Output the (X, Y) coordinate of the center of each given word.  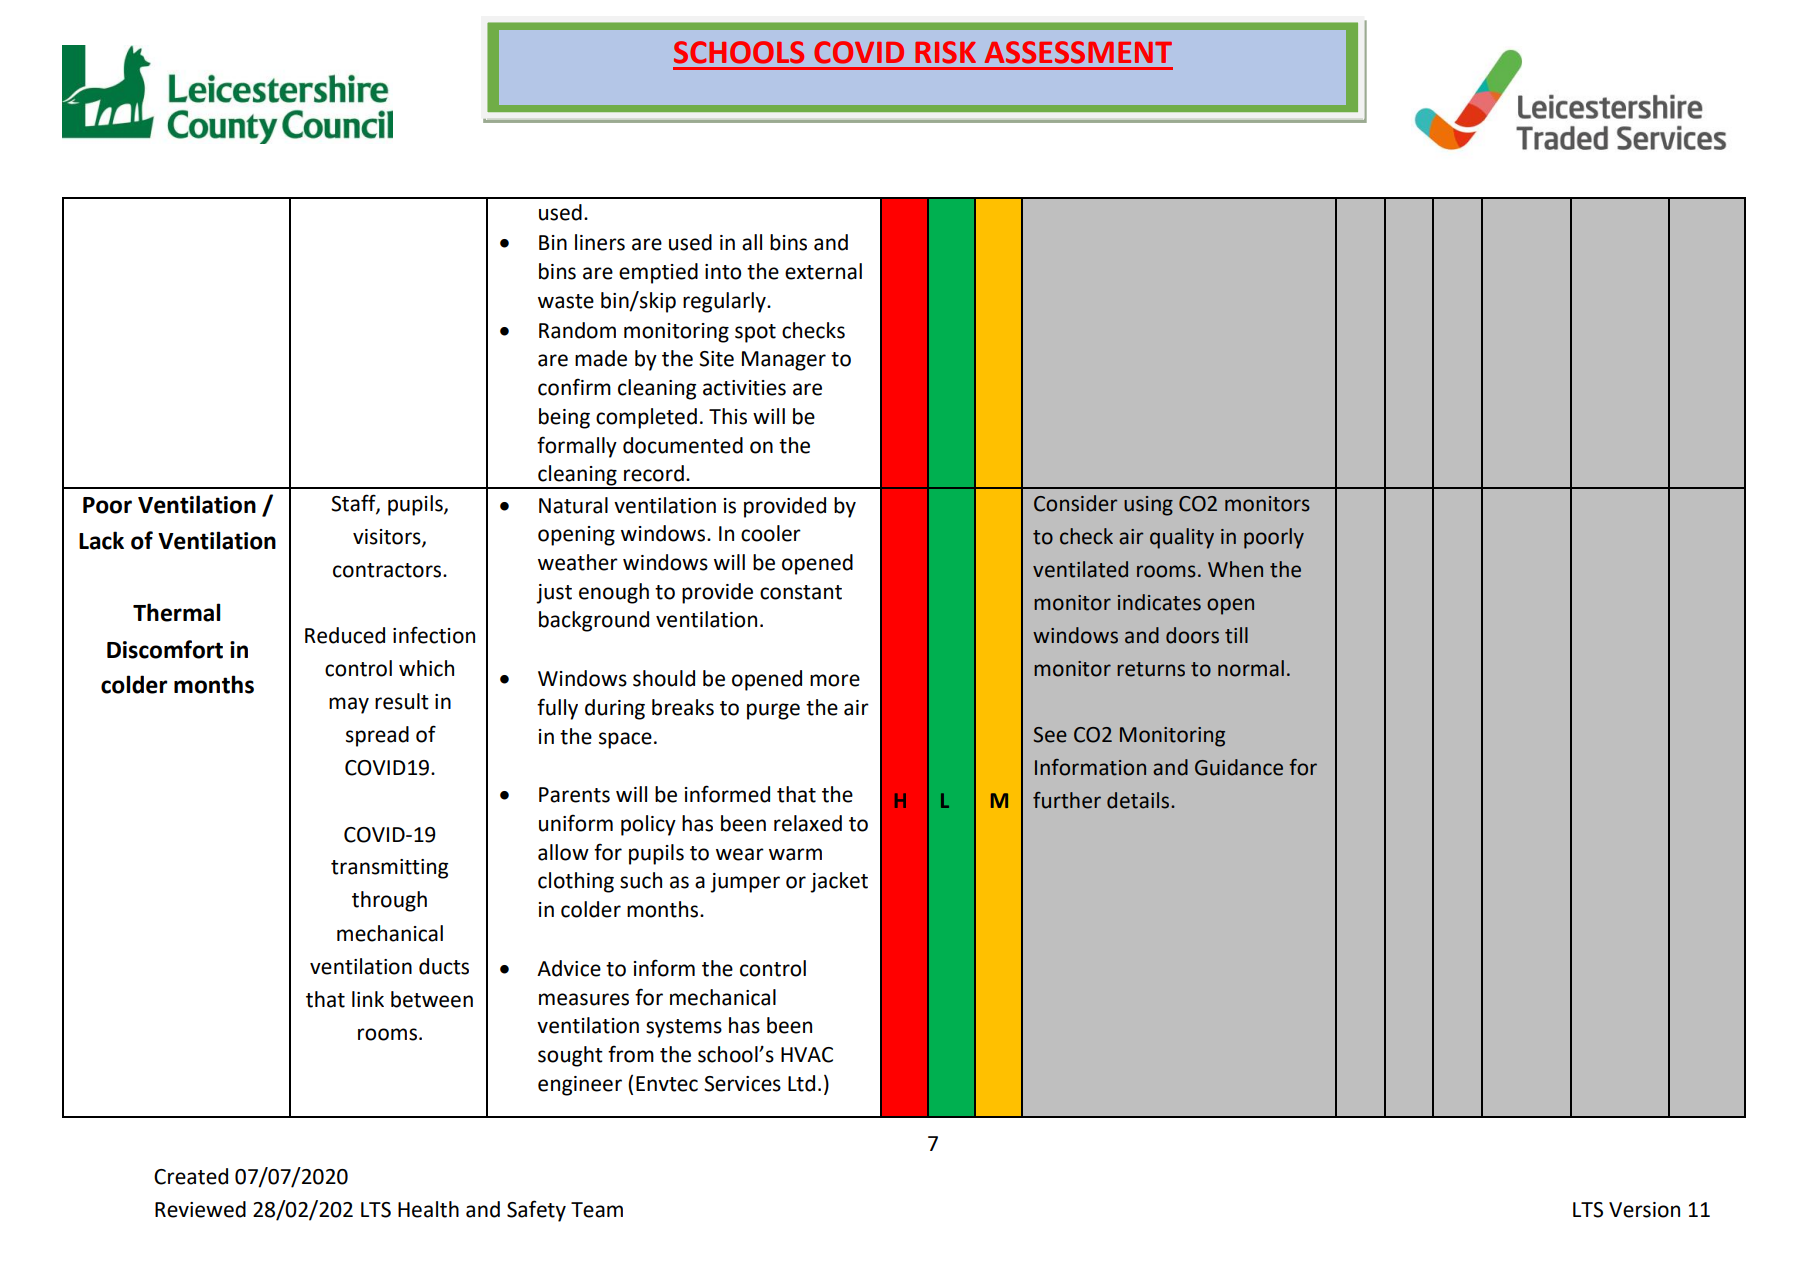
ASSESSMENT (1078, 52)
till (1236, 635)
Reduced (345, 635)
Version (1644, 1210)
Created (191, 1176)
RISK (945, 52)
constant (801, 592)
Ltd (801, 1083)
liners (600, 242)
